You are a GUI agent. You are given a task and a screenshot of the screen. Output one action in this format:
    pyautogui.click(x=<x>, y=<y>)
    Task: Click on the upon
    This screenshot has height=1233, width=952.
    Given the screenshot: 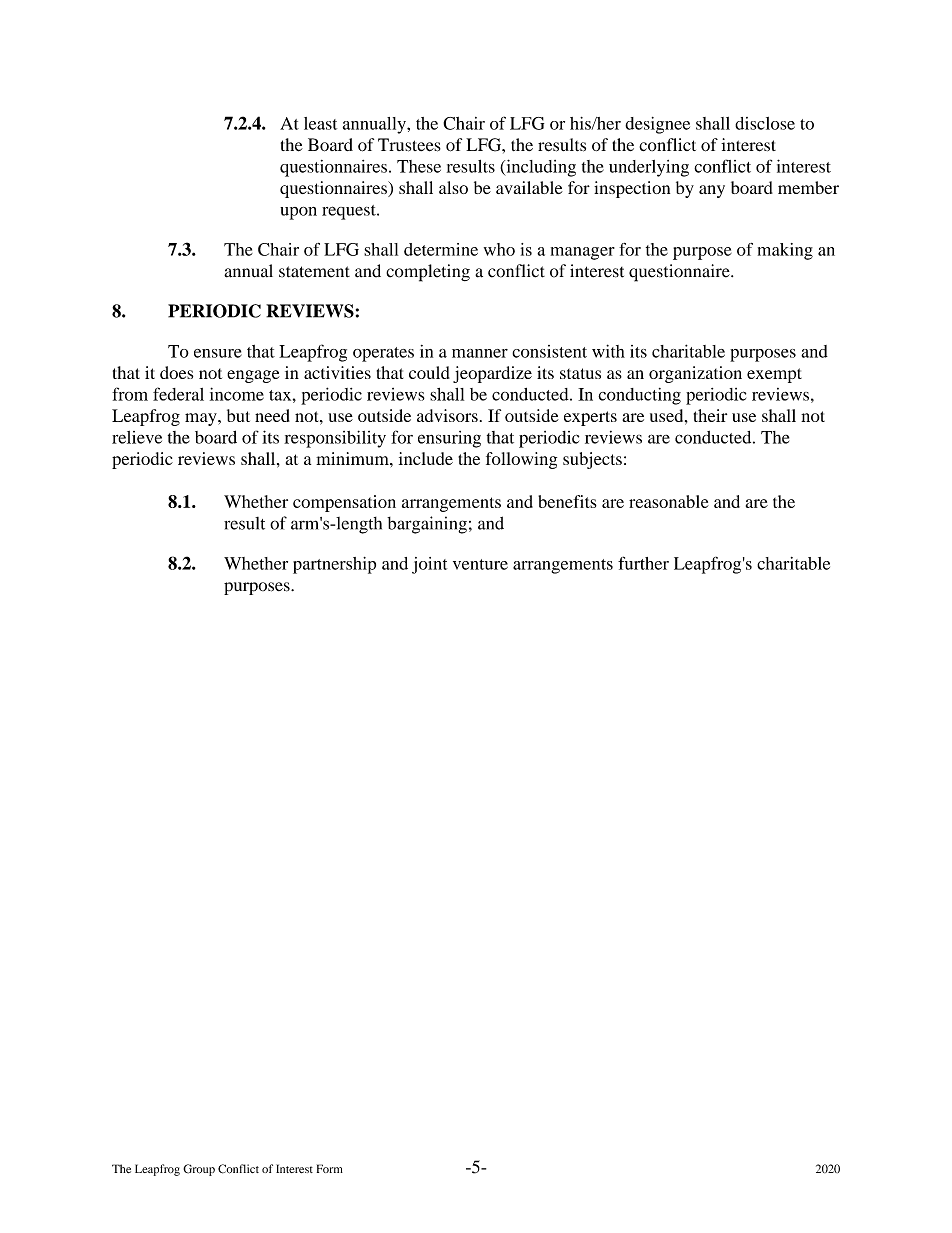 What is the action you would take?
    pyautogui.click(x=298, y=213)
